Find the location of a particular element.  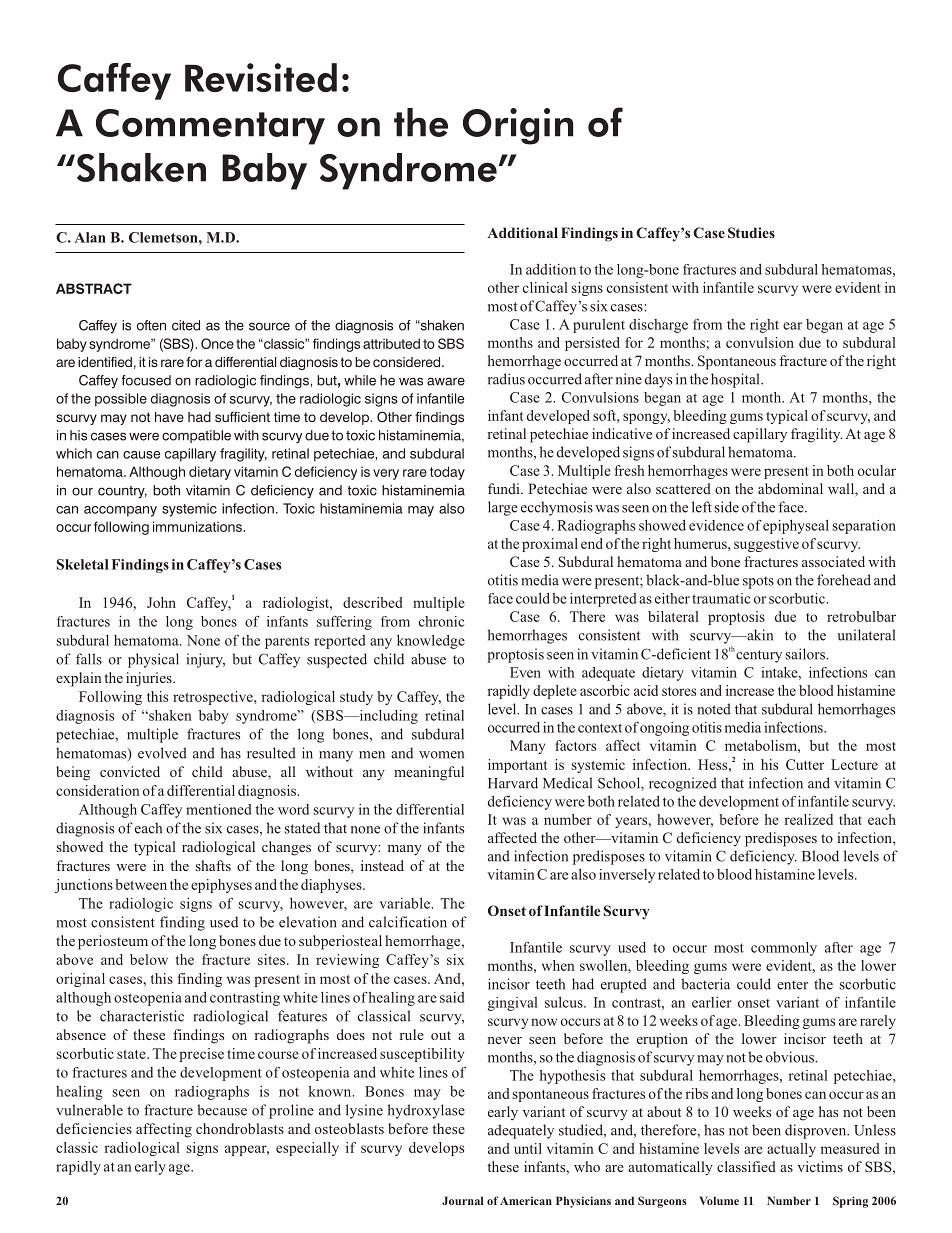

Studies is located at coordinates (751, 232).
